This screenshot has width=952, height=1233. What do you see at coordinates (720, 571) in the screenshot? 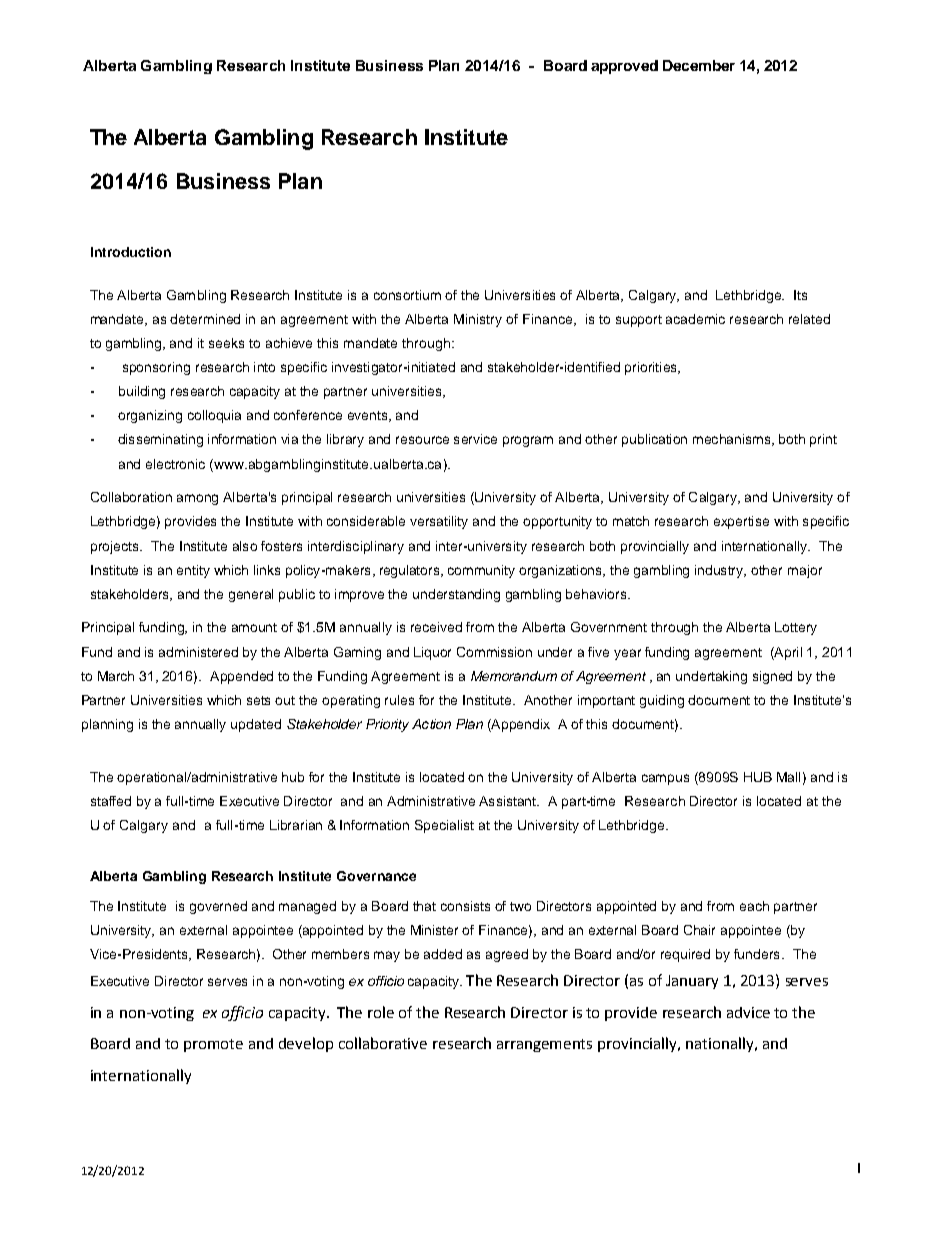
I see `industry` at bounding box center [720, 571].
